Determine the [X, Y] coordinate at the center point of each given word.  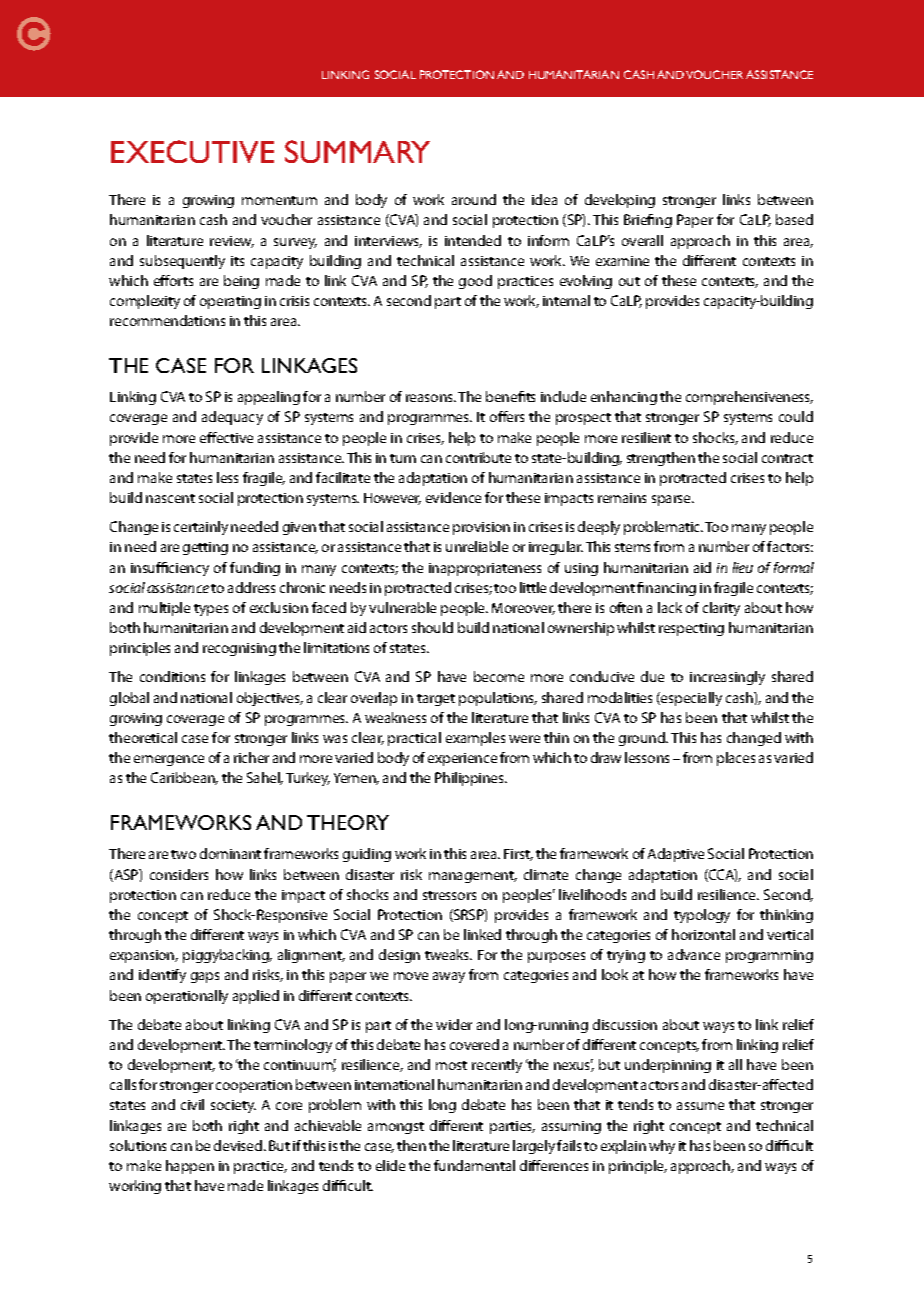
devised [239, 1145]
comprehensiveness [749, 398]
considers [179, 874]
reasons [431, 398]
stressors [449, 895]
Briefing [648, 221]
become [499, 676]
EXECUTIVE [192, 151]
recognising [239, 649]
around [474, 199]
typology [702, 916]
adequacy [232, 418]
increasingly [727, 678]
